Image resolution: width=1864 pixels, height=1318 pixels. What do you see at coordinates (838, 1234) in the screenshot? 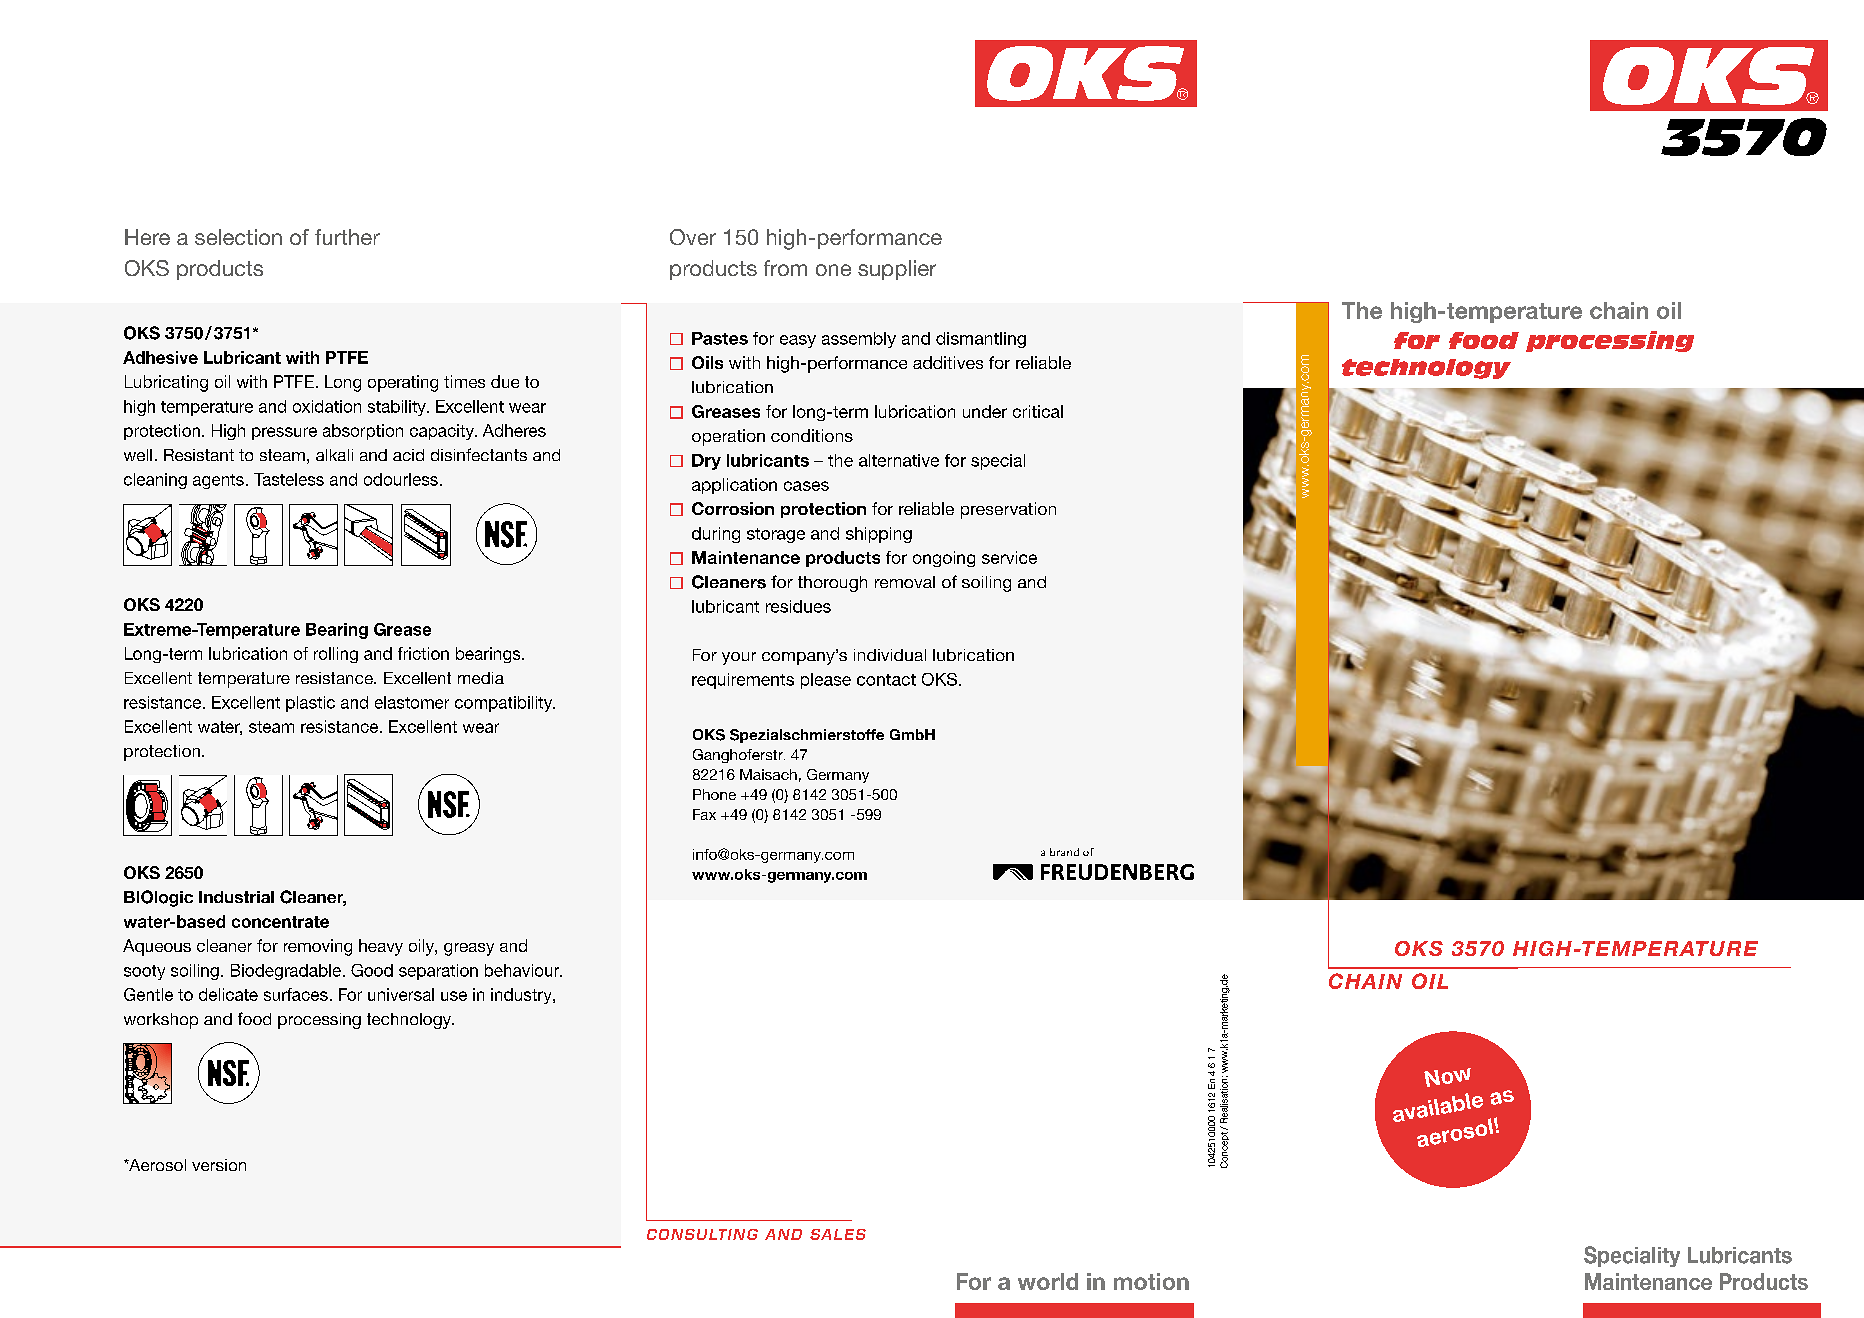
I see `SALES` at bounding box center [838, 1234].
